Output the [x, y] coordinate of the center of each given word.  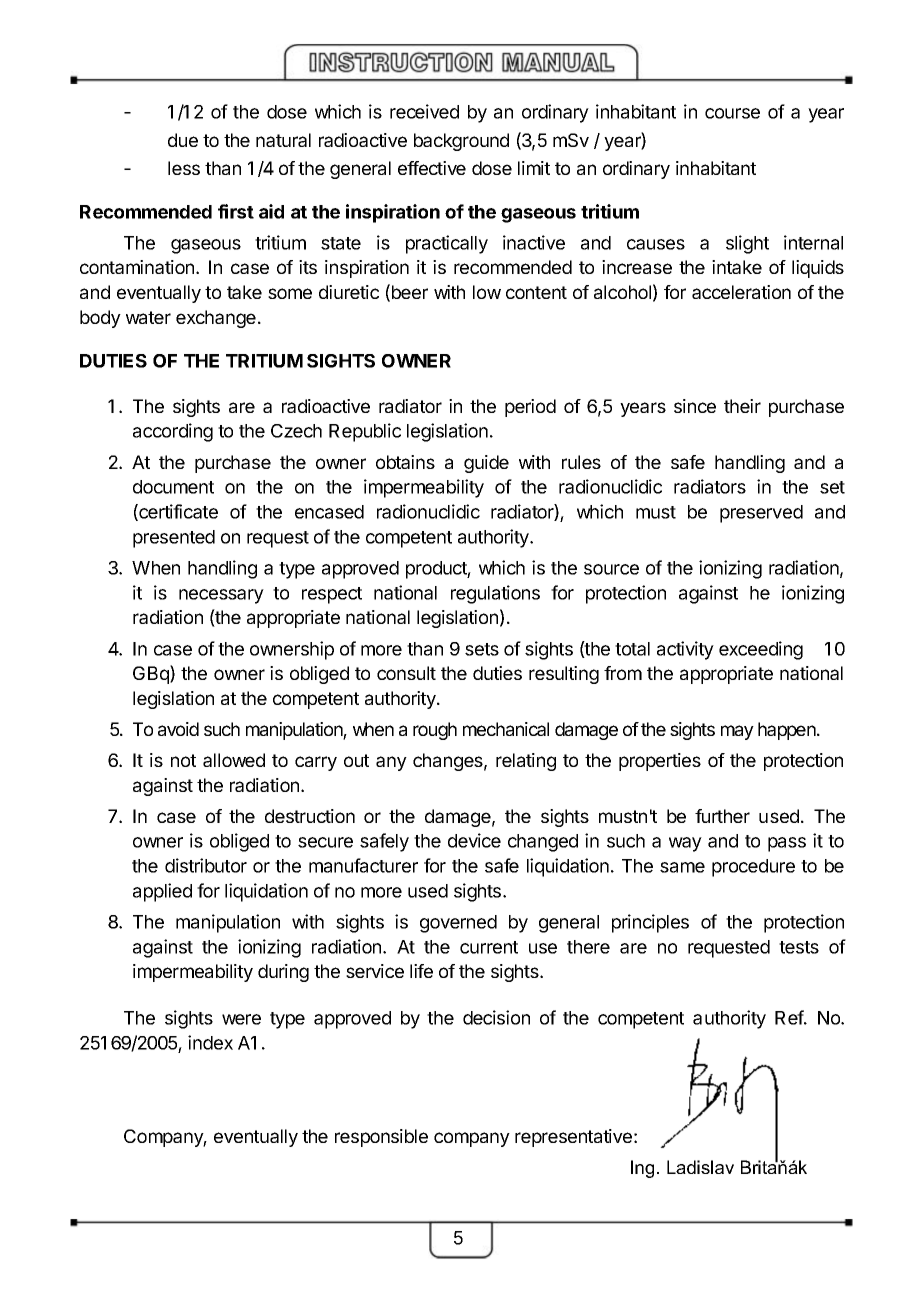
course [732, 113]
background [461, 142]
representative [573, 1138]
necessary [221, 596]
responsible [381, 1138]
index [210, 1042]
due [183, 140]
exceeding [761, 650]
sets [482, 649]
